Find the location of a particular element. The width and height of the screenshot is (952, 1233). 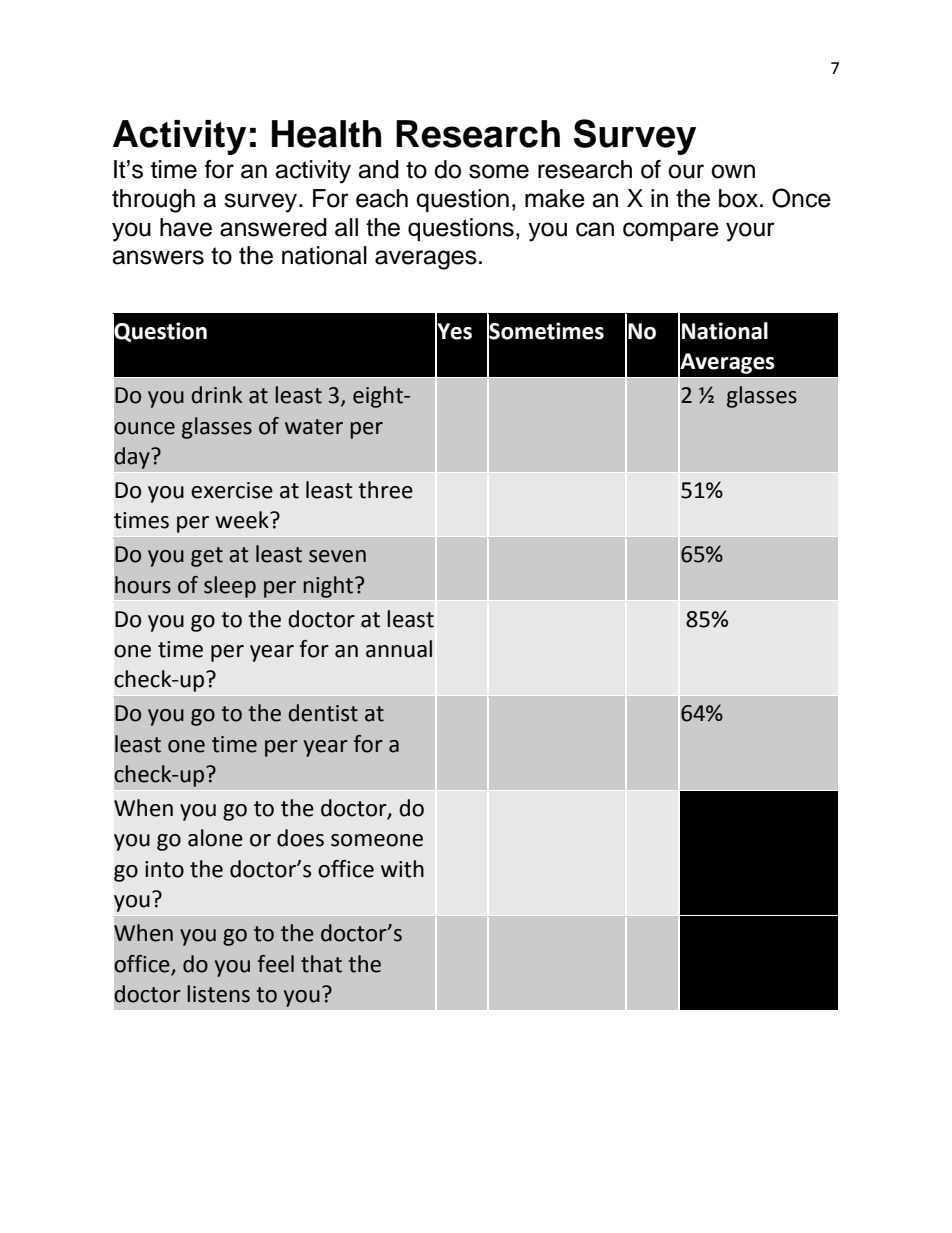

own is located at coordinates (733, 171).
